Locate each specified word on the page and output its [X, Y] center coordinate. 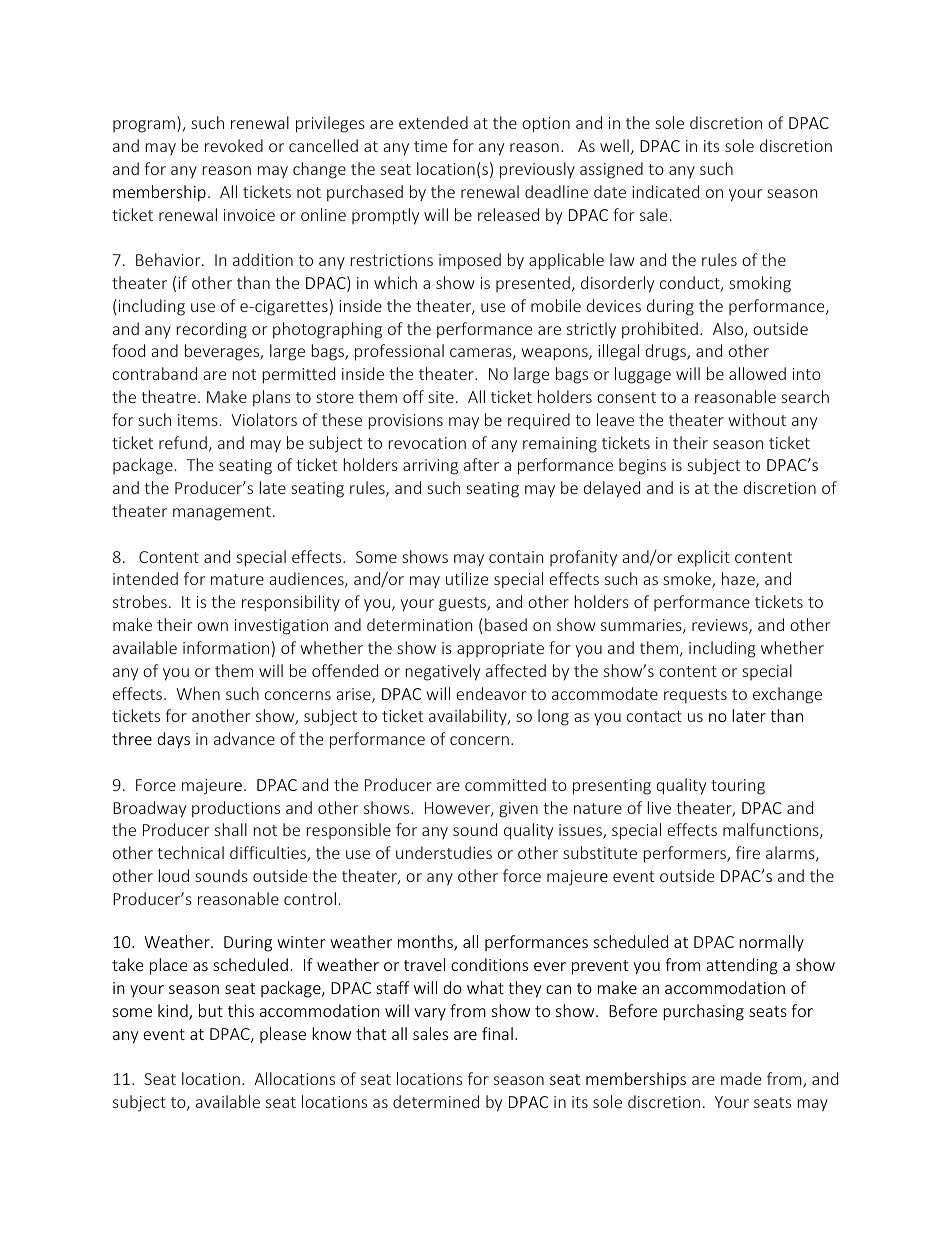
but [211, 1010]
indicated [665, 191]
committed [505, 784]
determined [436, 1101]
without [757, 419]
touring [738, 787]
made [741, 1078]
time [430, 146]
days [173, 740]
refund [183, 442]
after [481, 464]
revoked [234, 145]
